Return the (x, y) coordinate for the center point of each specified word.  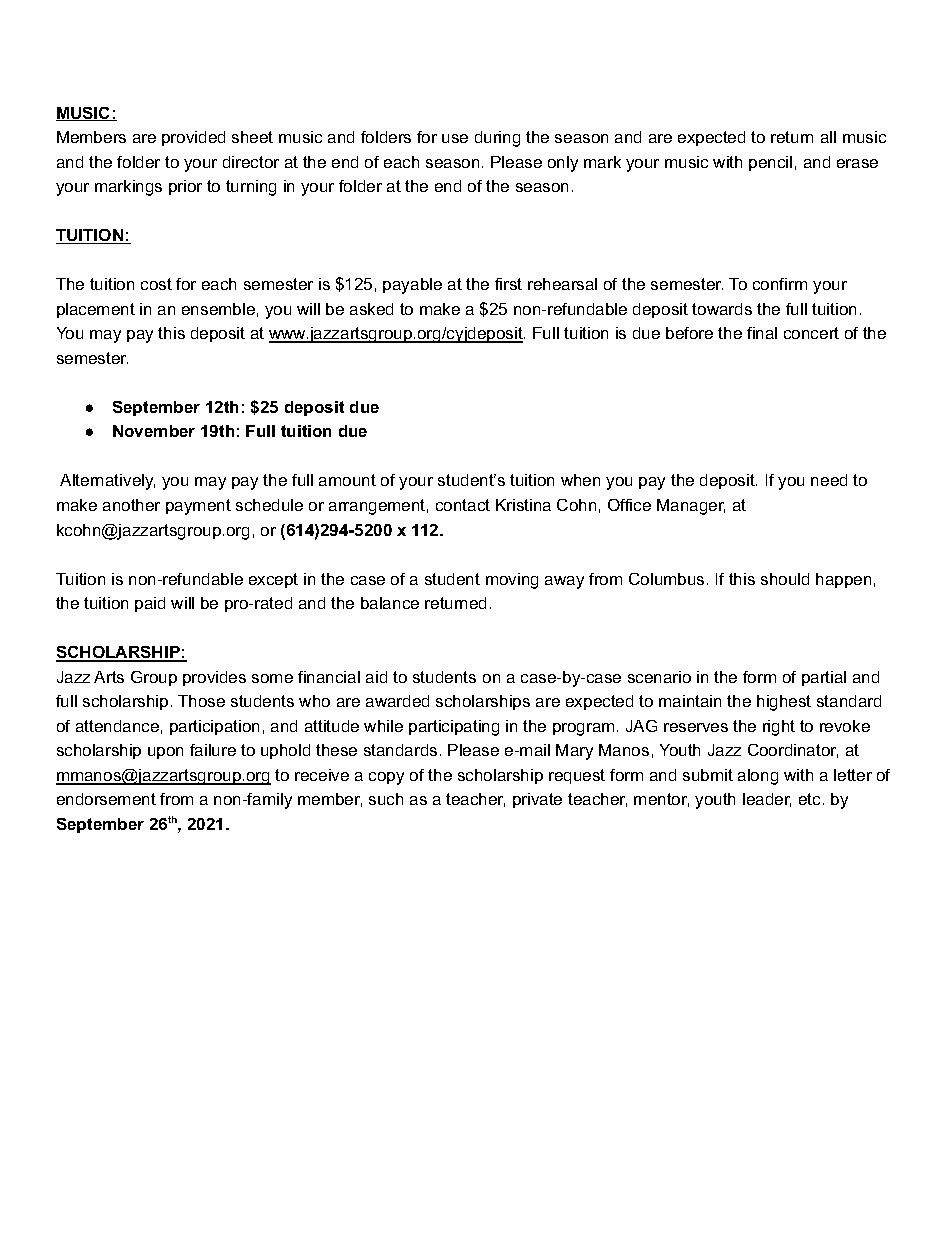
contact (463, 505)
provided (193, 138)
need (829, 480)
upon (165, 753)
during (497, 139)
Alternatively (107, 482)
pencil (770, 163)
